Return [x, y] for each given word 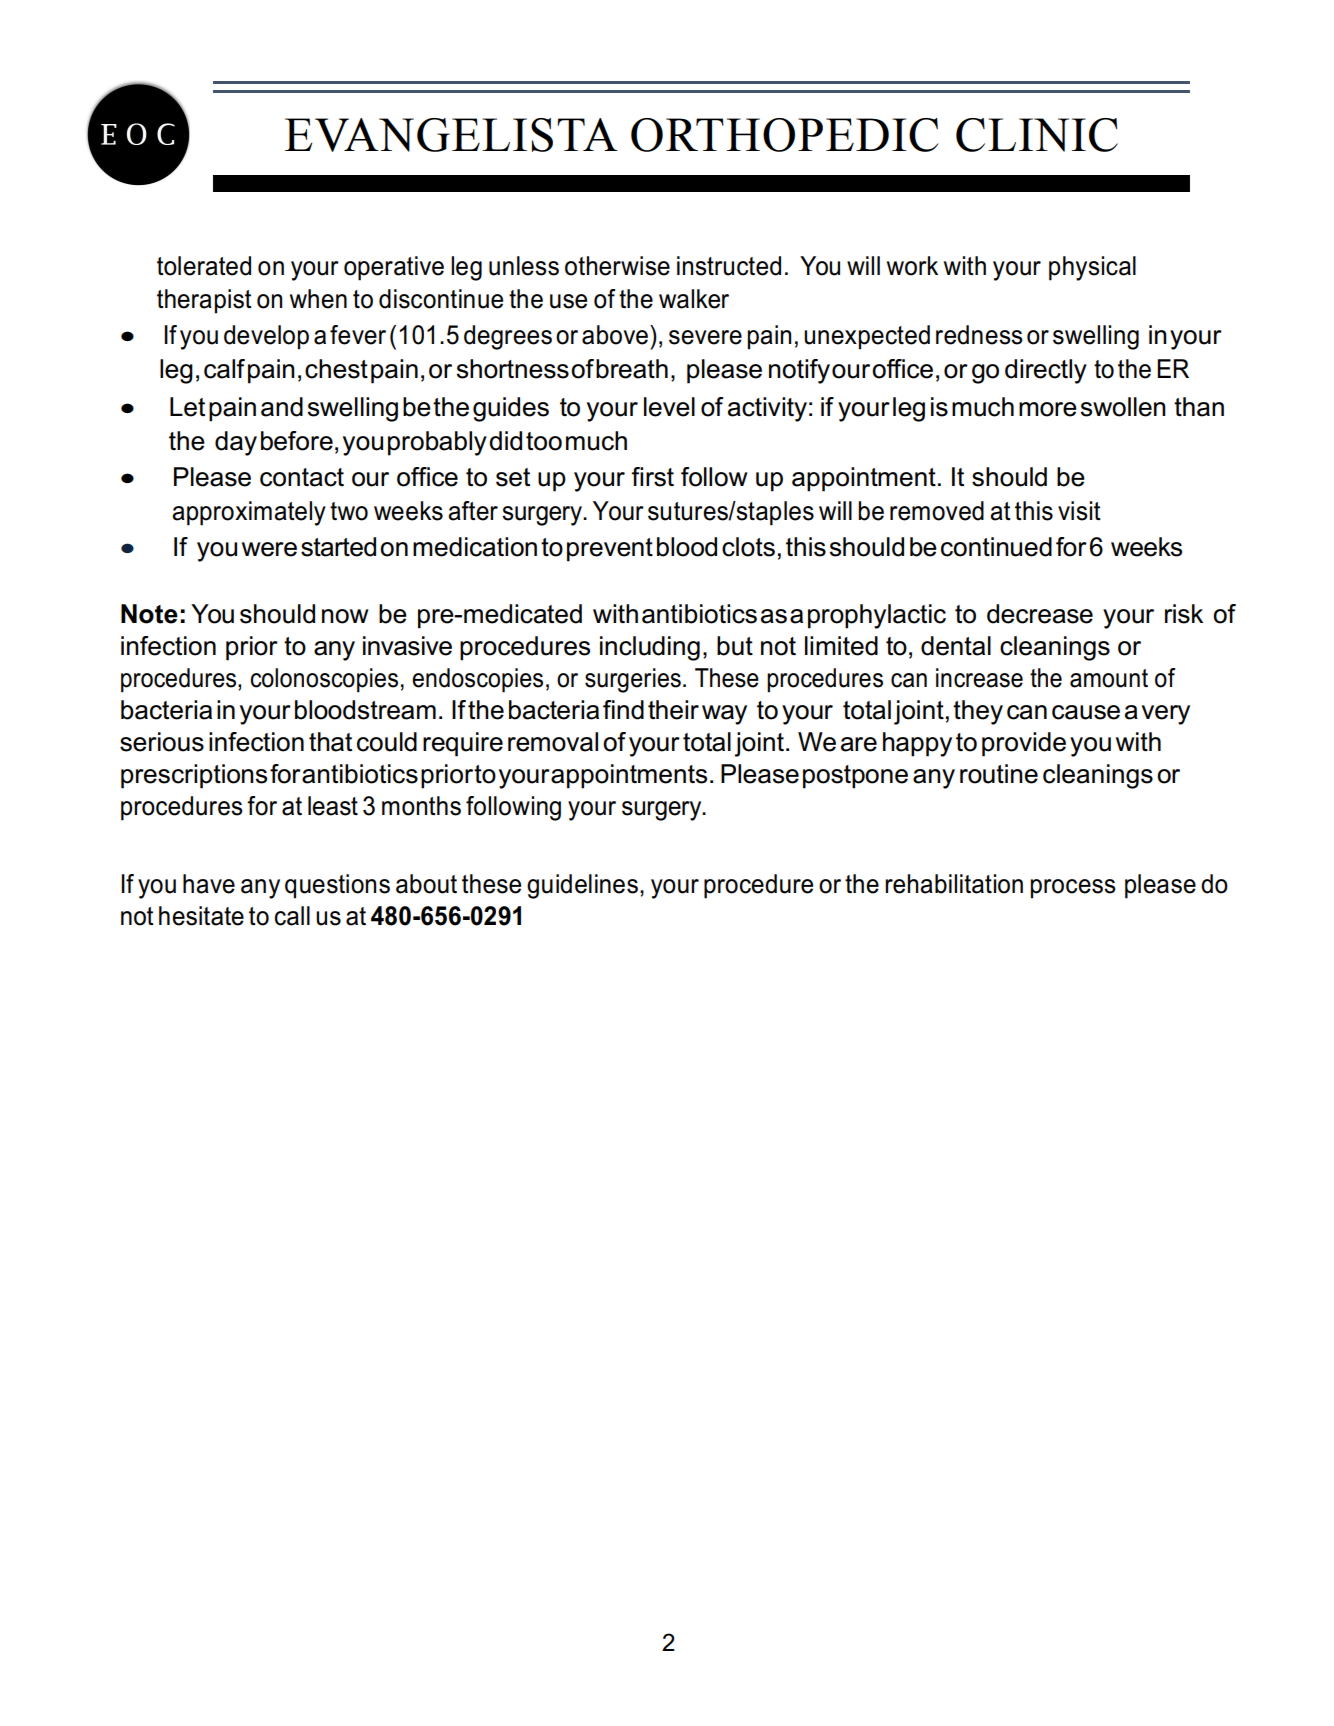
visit [1079, 511]
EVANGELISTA [451, 135]
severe [705, 337]
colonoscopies [324, 680]
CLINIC [1037, 135]
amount [1109, 678]
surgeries [633, 680]
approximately [249, 513]
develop [266, 337]
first [652, 477]
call [292, 916]
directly [1046, 371]
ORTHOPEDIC [784, 135]
